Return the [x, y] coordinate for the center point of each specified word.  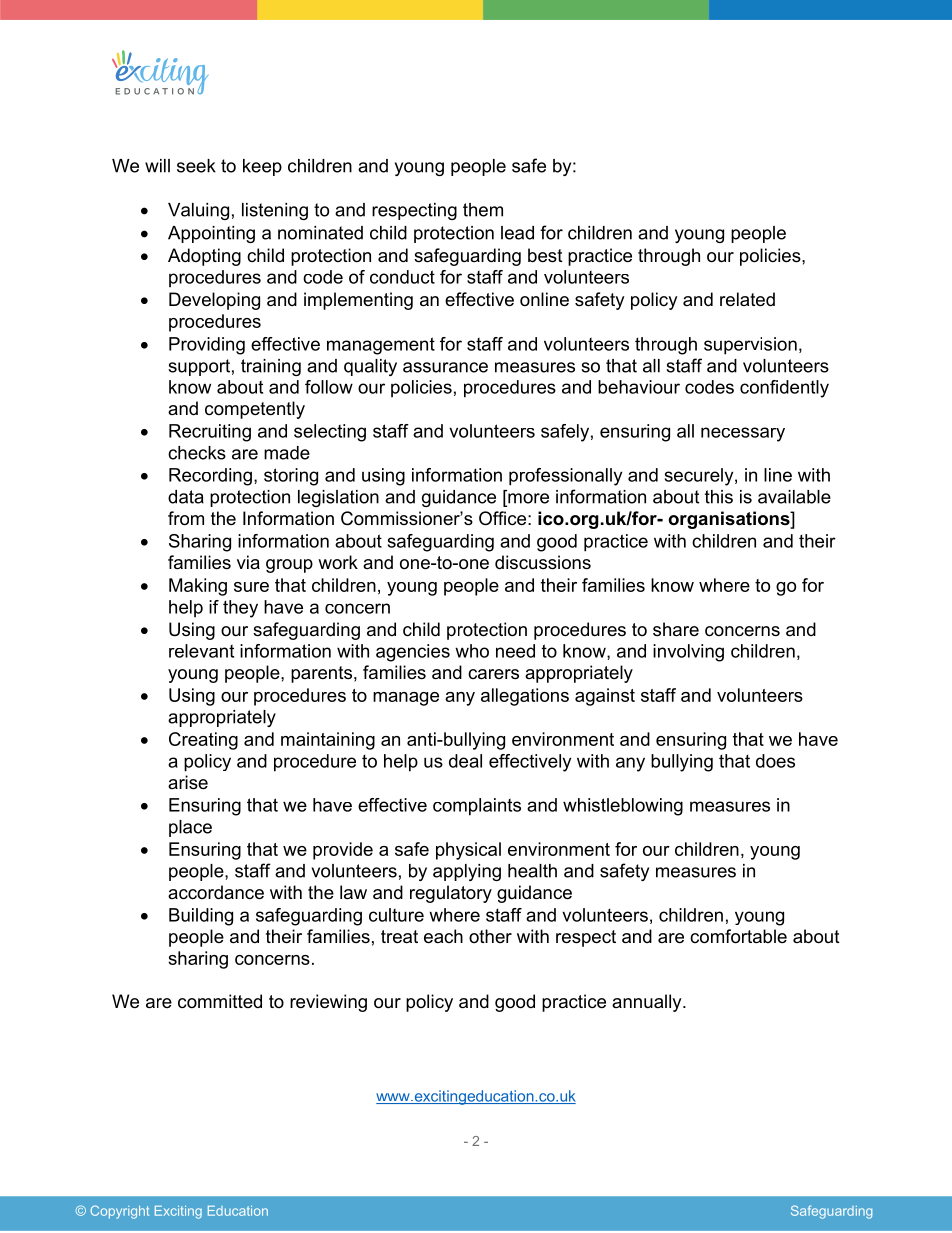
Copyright [119, 1212]
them [483, 210]
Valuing [198, 211]
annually [648, 1003]
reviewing [328, 1003]
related [747, 299]
